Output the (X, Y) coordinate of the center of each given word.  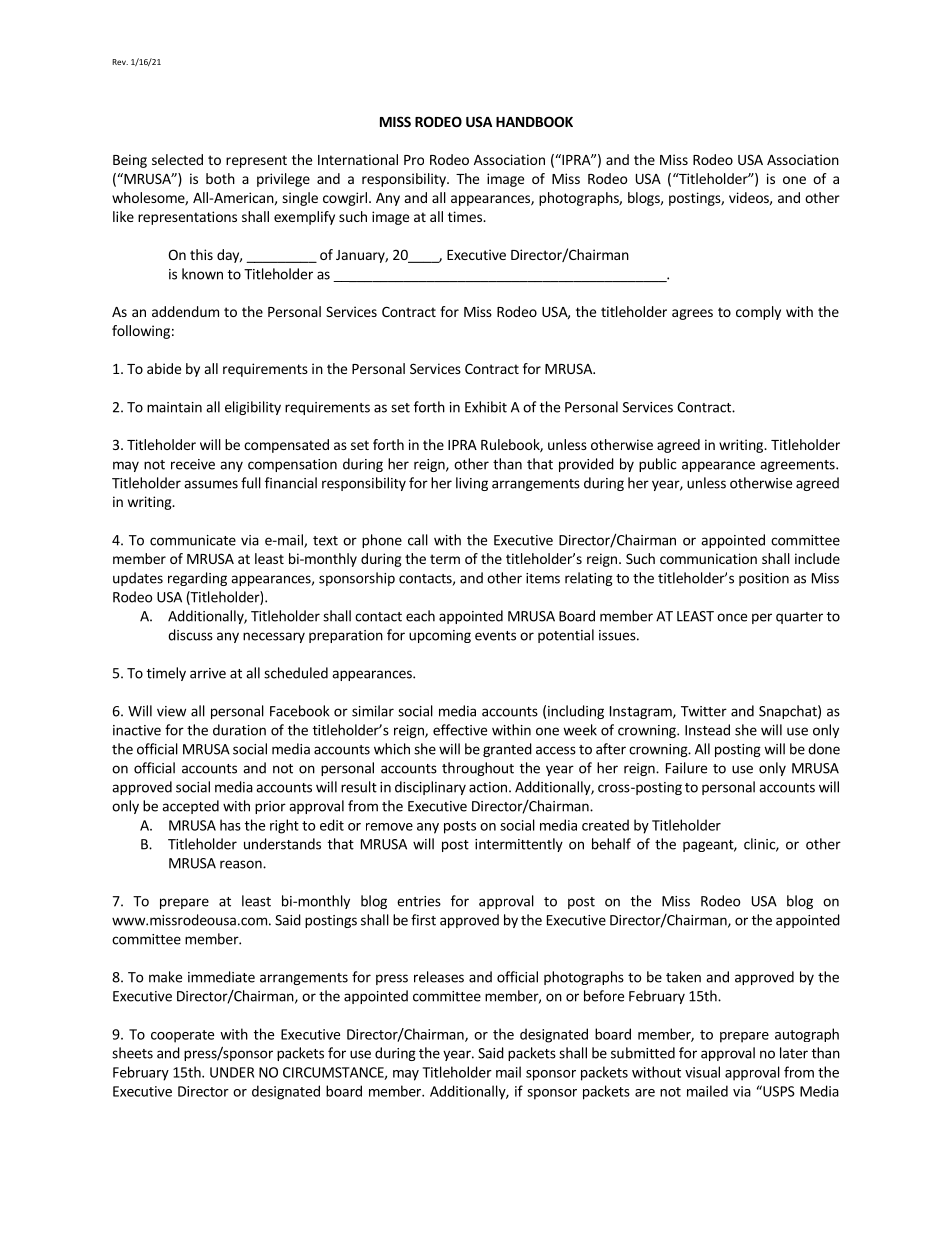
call (418, 540)
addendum (185, 311)
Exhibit (486, 407)
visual (702, 1072)
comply (758, 313)
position (764, 579)
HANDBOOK (534, 121)
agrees (692, 314)
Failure (686, 768)
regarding (197, 579)
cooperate (182, 1036)
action (488, 787)
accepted (190, 807)
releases (439, 977)
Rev (120, 62)
